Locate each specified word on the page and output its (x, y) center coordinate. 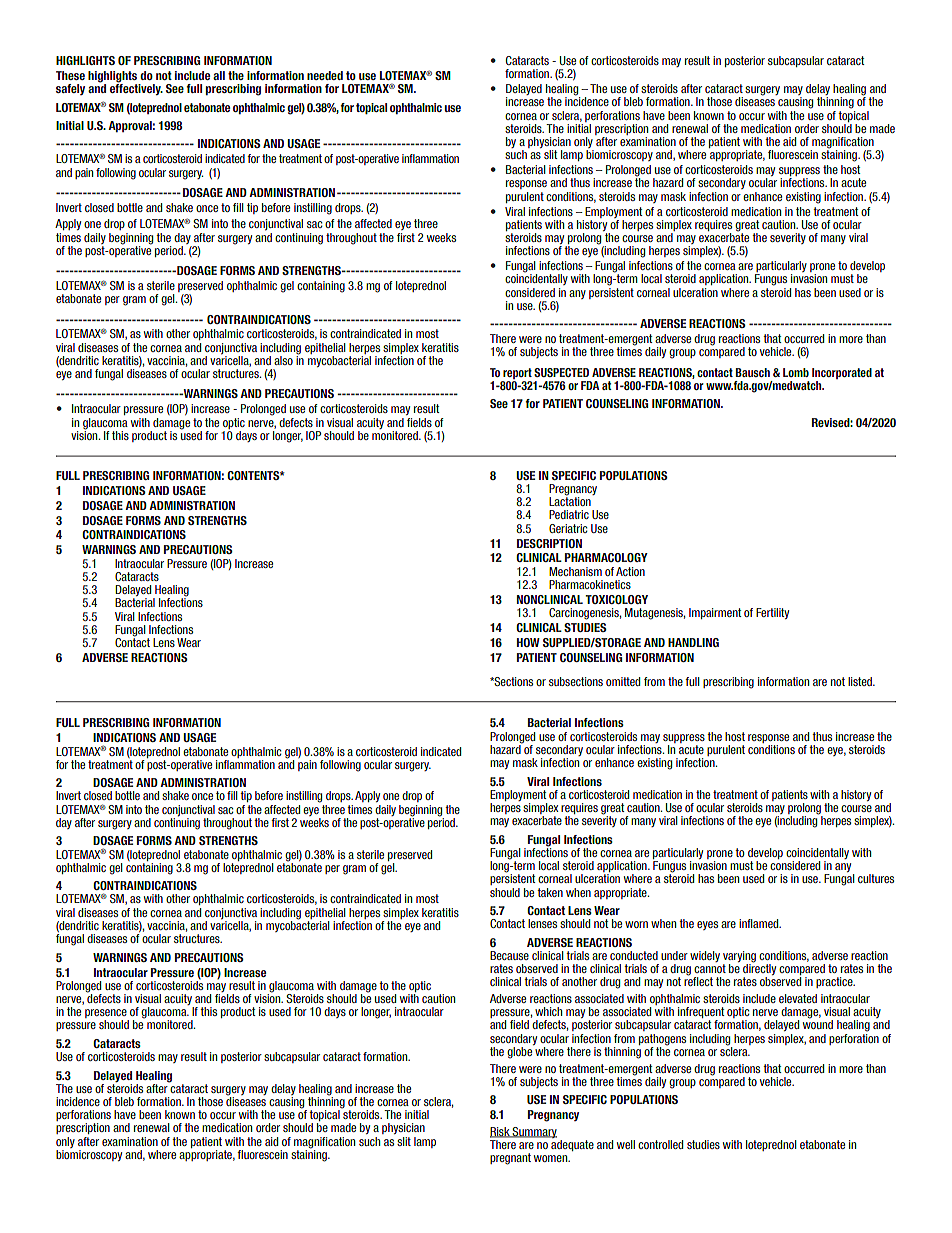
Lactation (570, 500)
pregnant (510, 1159)
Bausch (753, 372)
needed (325, 75)
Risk (501, 1132)
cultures (876, 878)
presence (107, 1015)
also (283, 360)
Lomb (796, 372)
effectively (136, 88)
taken (550, 892)
